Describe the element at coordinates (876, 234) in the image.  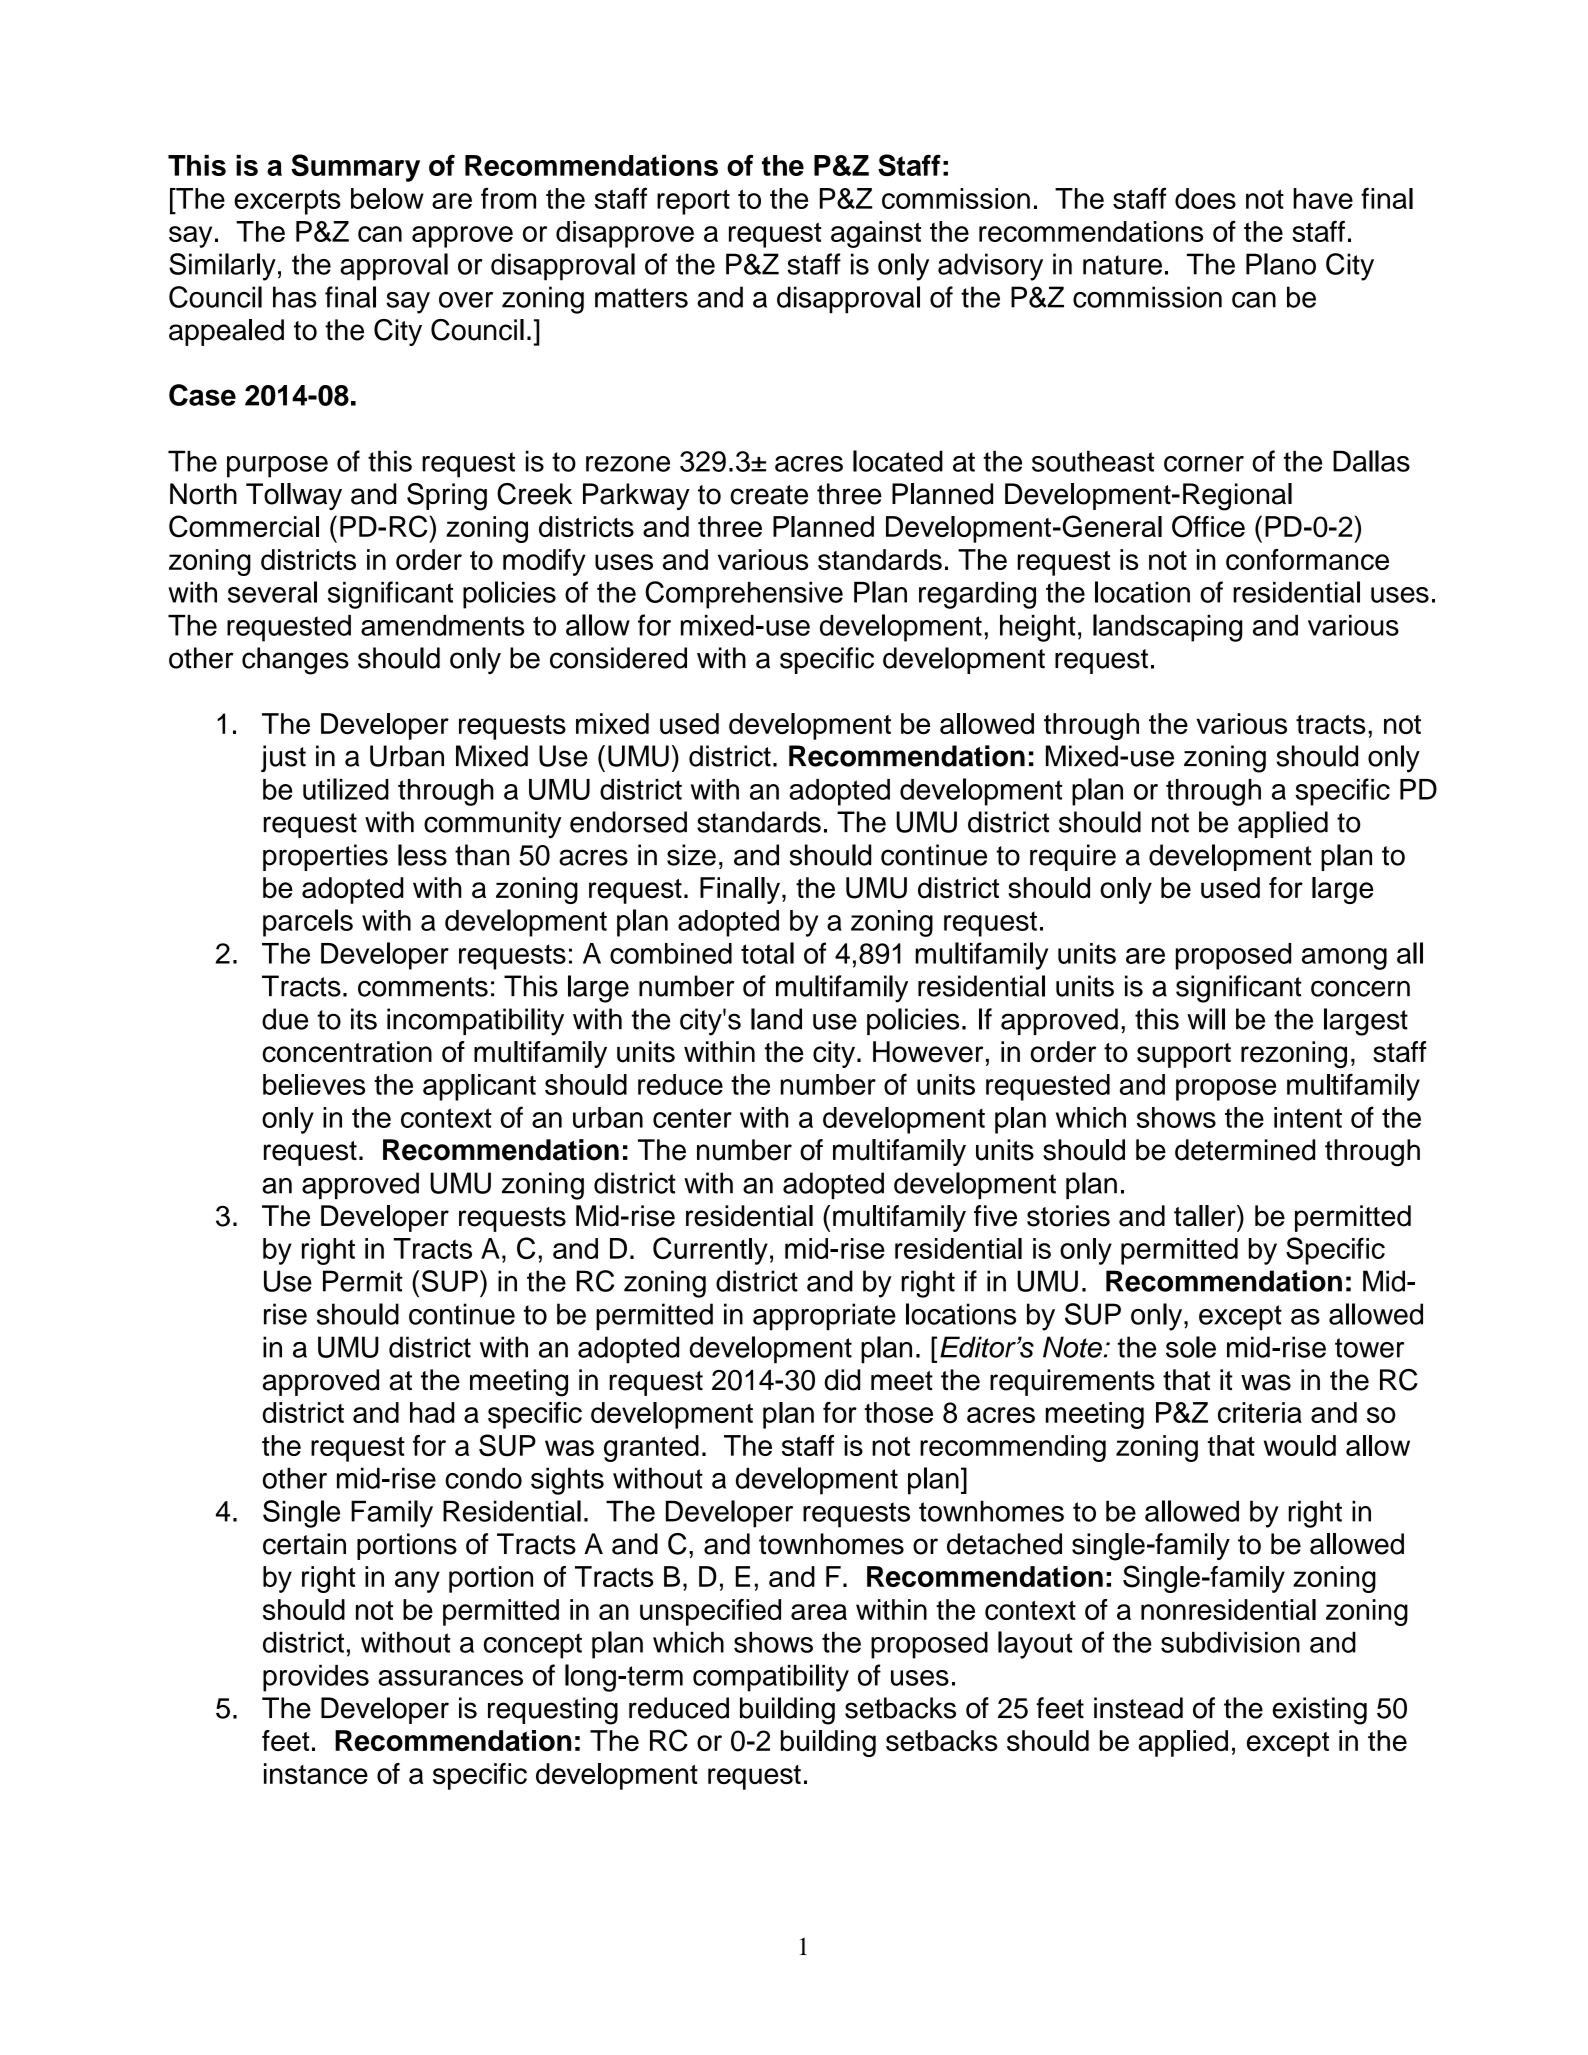
I see `against` at that location.
